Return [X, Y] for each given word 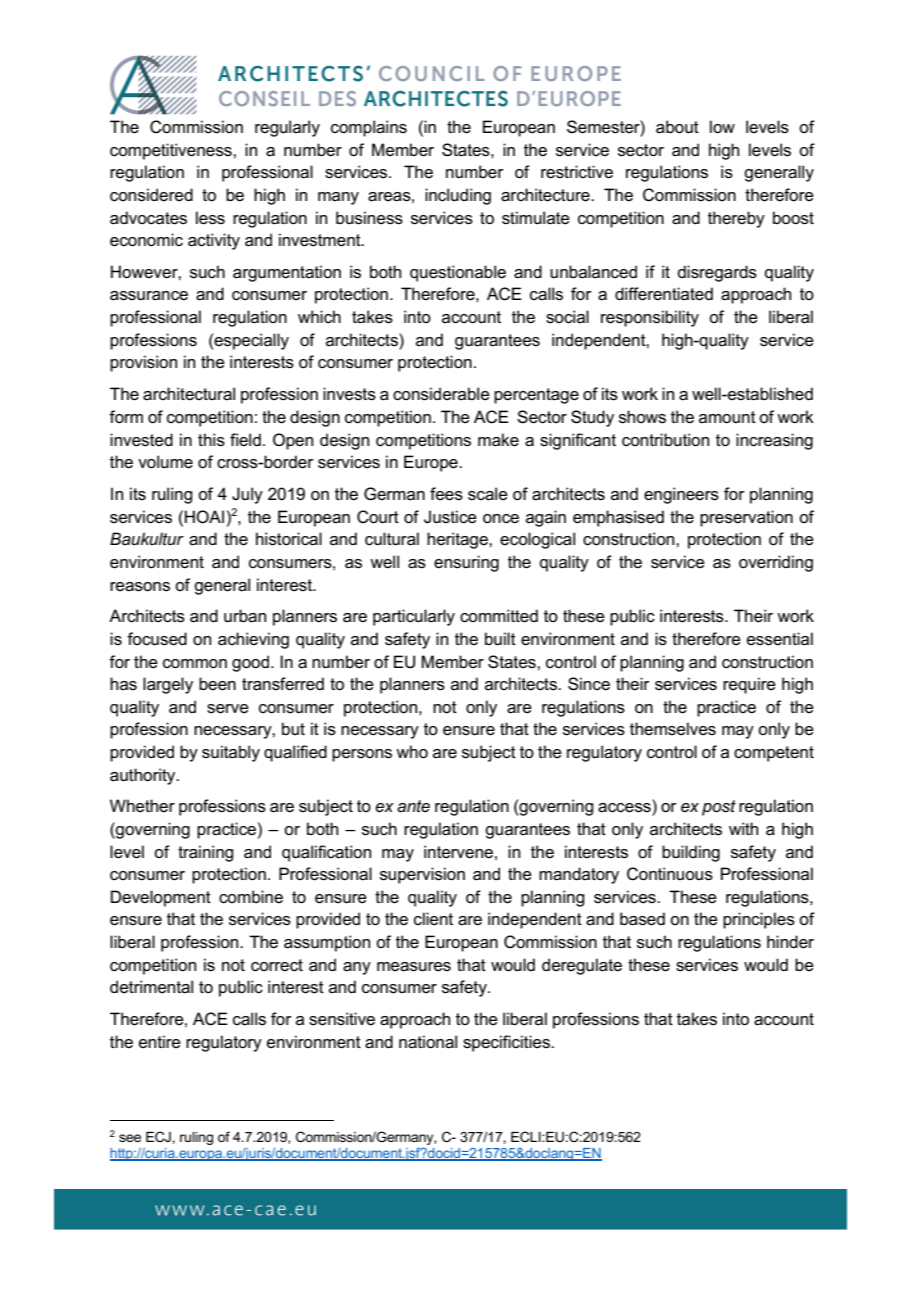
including [458, 196]
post [719, 808]
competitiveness [172, 151]
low [722, 127]
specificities [507, 1043]
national [428, 1042]
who [412, 751]
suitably [231, 753]
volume [165, 462]
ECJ [159, 1136]
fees [446, 494]
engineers [681, 495]
